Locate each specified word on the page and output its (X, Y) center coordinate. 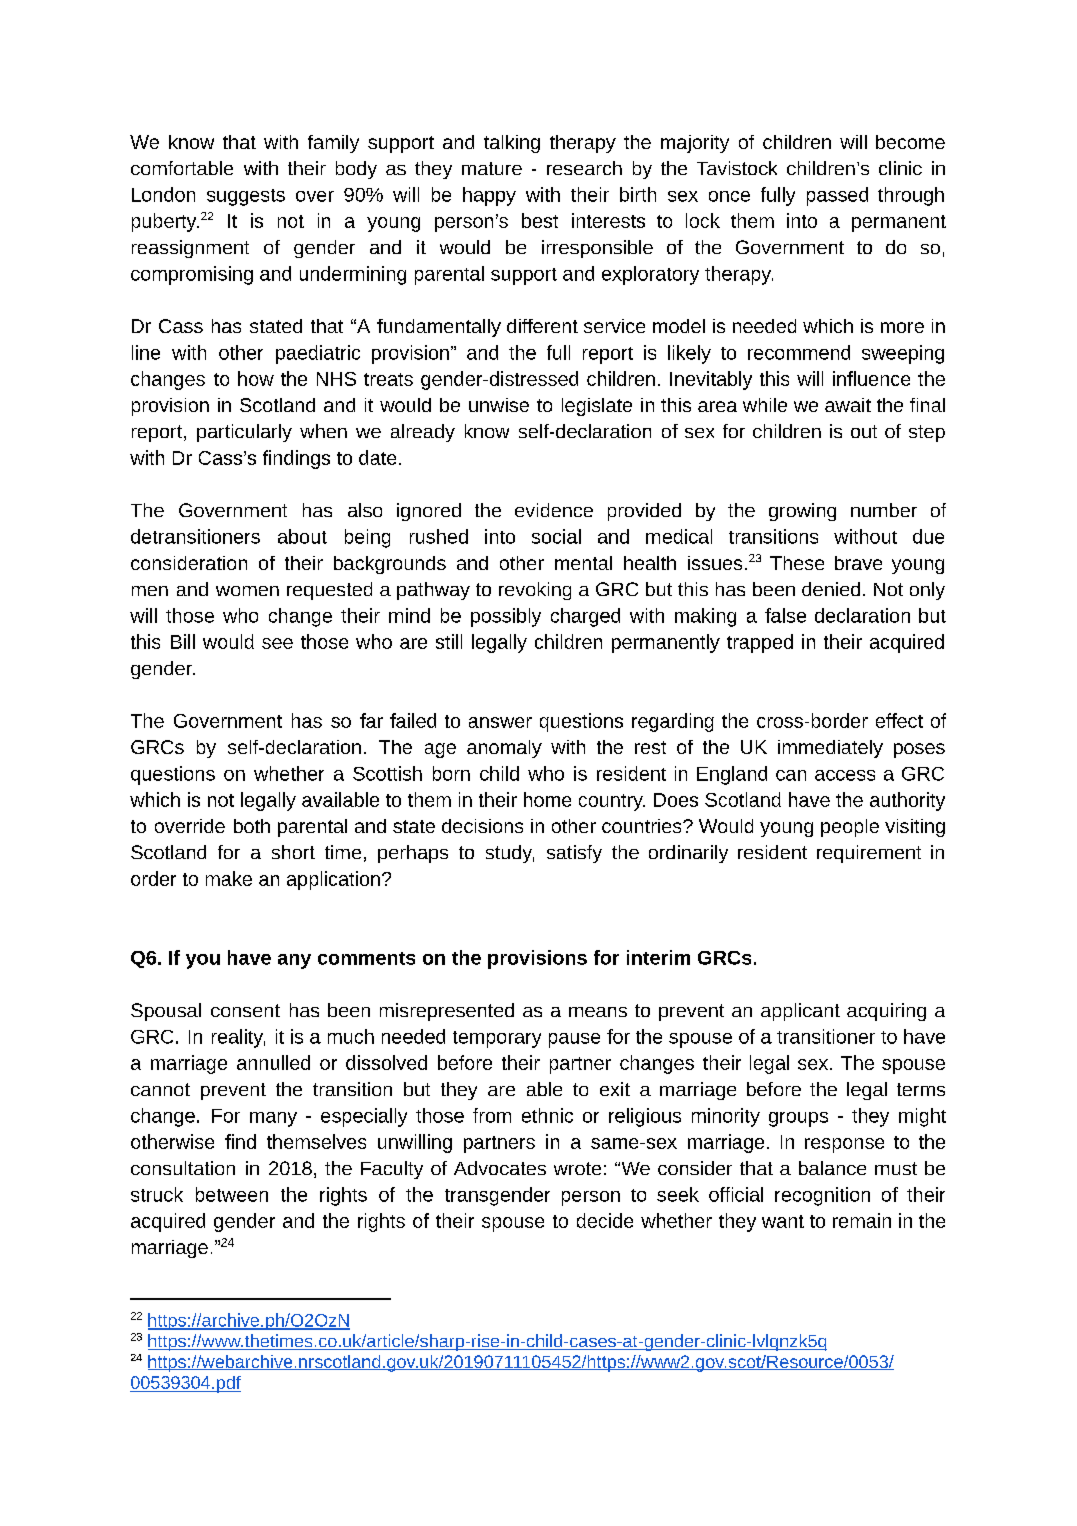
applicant (800, 1012)
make (229, 878)
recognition (822, 1196)
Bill (183, 641)
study (510, 854)
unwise (499, 405)
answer (500, 722)
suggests (246, 197)
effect (899, 720)
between (232, 1194)
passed (837, 196)
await (848, 405)
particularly (244, 433)
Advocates (500, 1168)
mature (492, 168)
